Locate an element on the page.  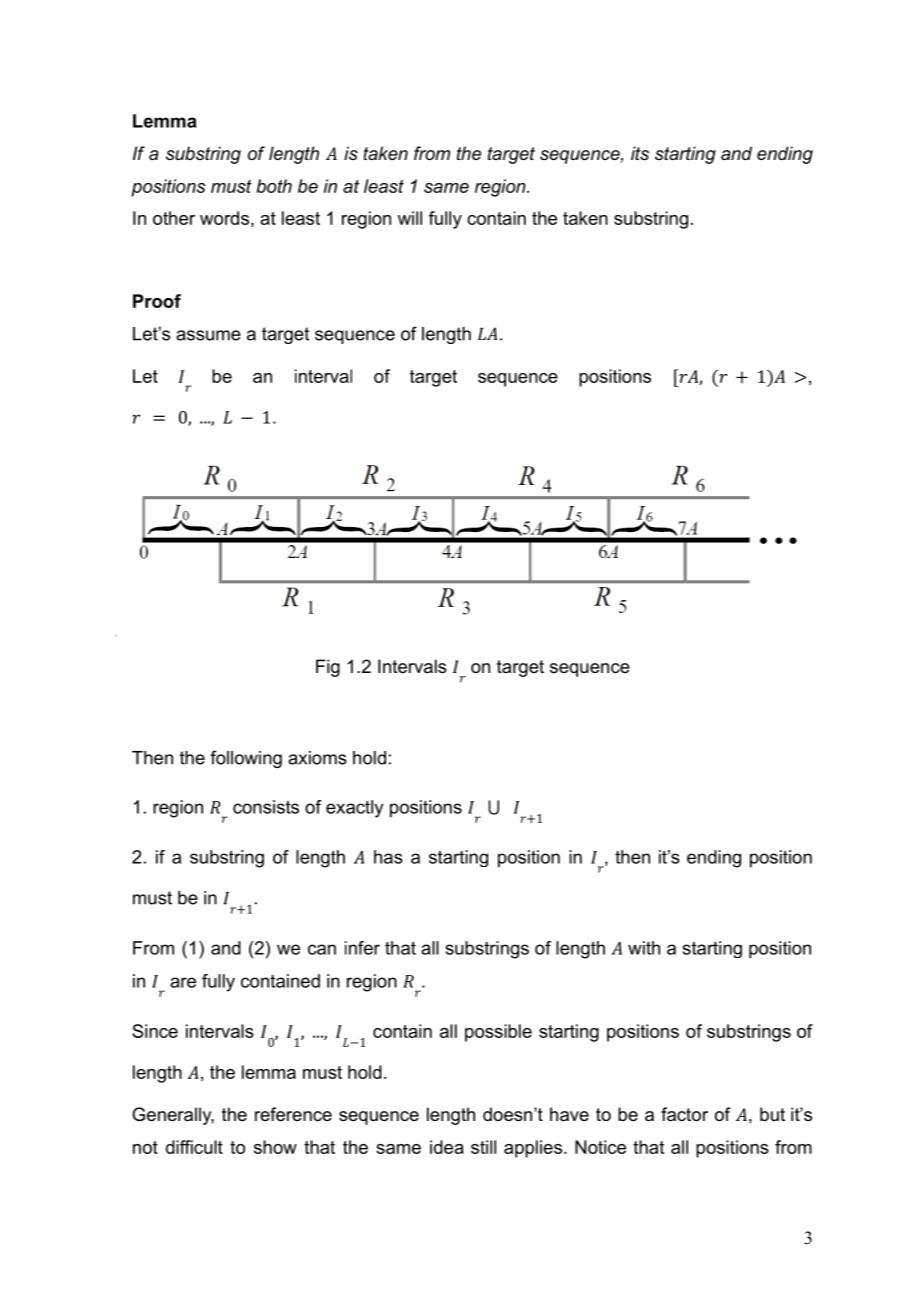
with is located at coordinates (644, 948).
